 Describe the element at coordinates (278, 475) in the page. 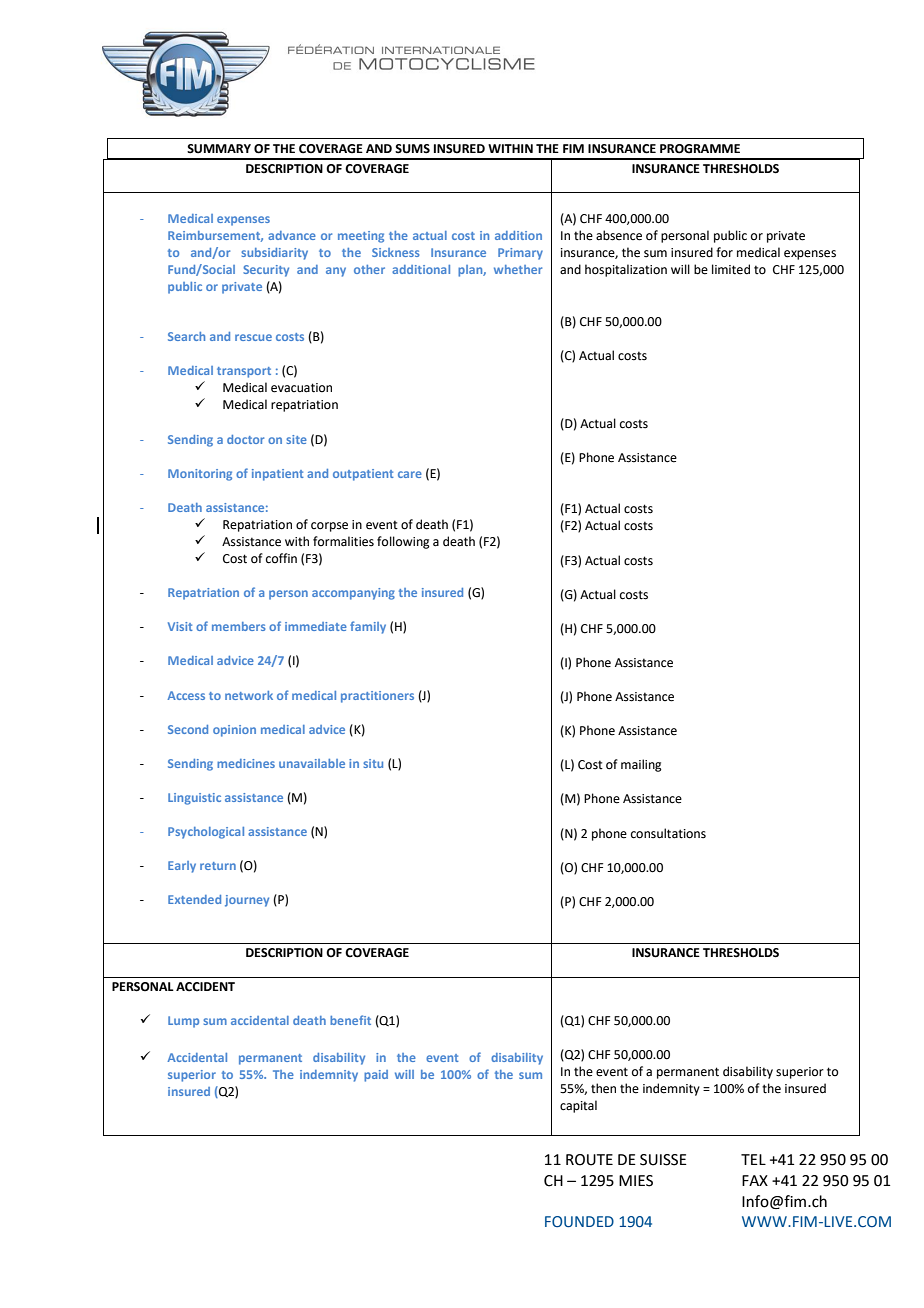

I see `inpatient` at that location.
